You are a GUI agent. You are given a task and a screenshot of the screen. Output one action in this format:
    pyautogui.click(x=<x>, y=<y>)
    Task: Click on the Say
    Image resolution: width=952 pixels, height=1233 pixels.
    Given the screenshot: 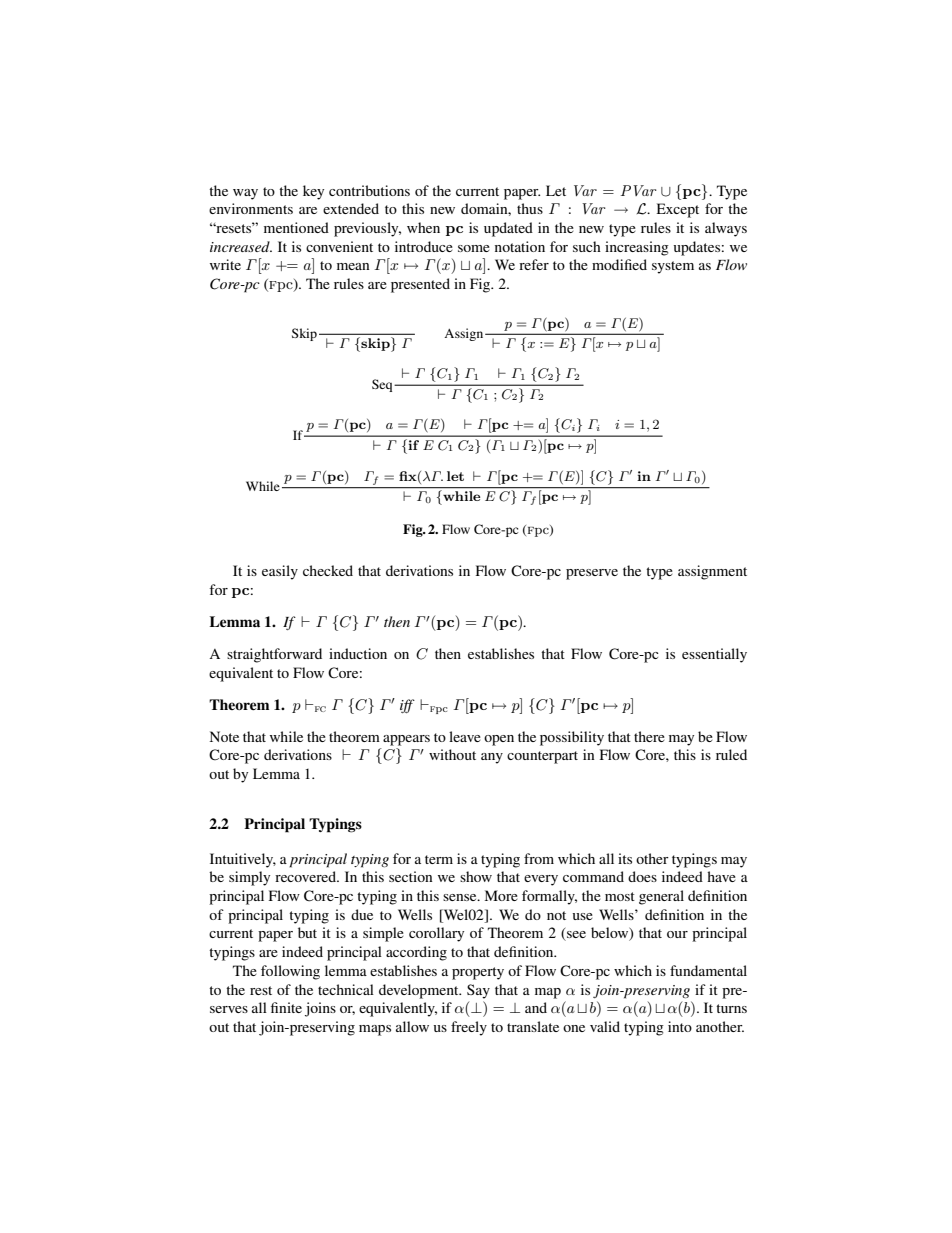 What is the action you would take?
    pyautogui.click(x=478, y=991)
